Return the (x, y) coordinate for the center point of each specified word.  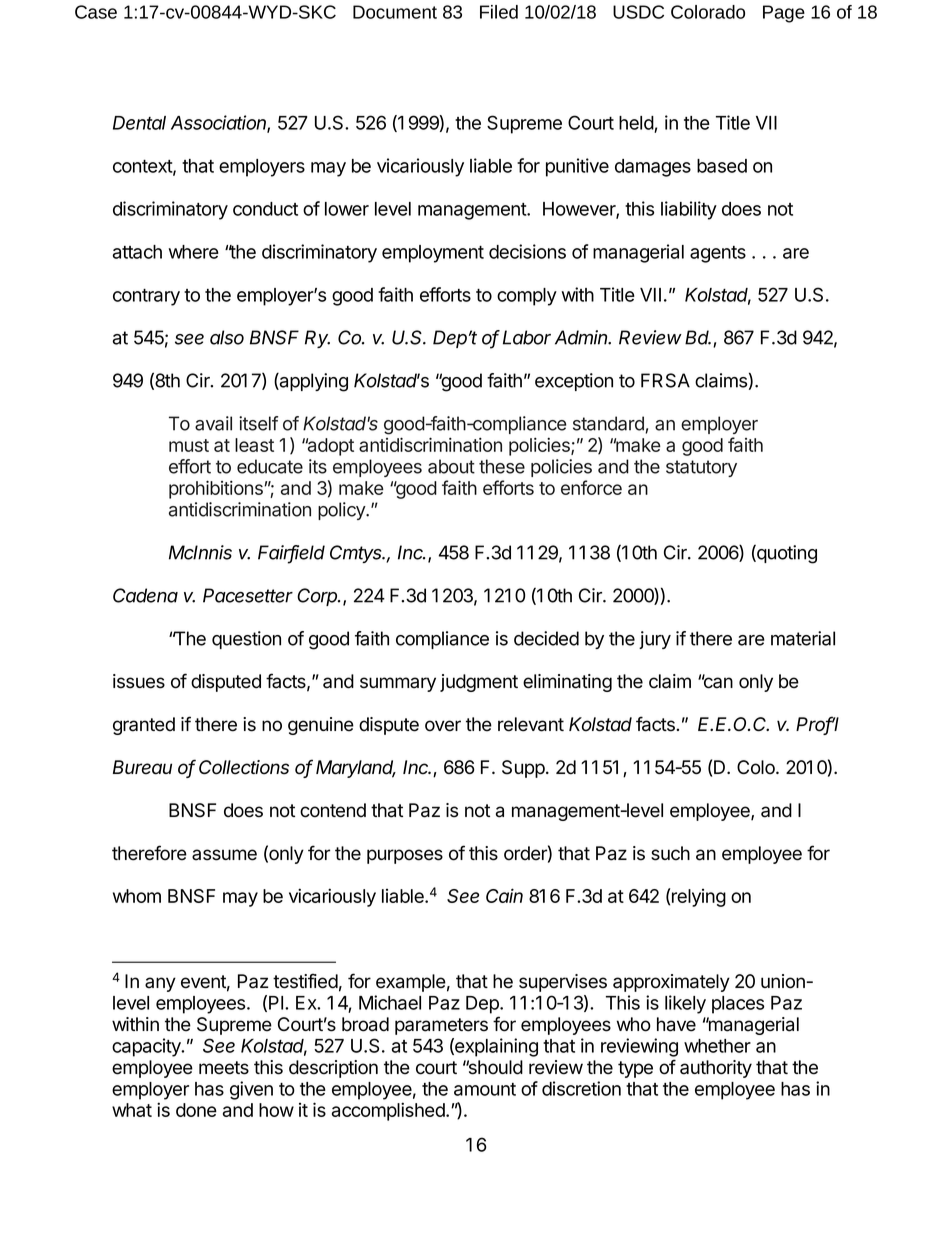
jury (655, 640)
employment (433, 254)
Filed (499, 12)
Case (96, 12)
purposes (405, 856)
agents (718, 254)
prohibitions (216, 489)
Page (784, 14)
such (670, 853)
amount (485, 1089)
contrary (146, 297)
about (451, 466)
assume (224, 855)
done (196, 1110)
